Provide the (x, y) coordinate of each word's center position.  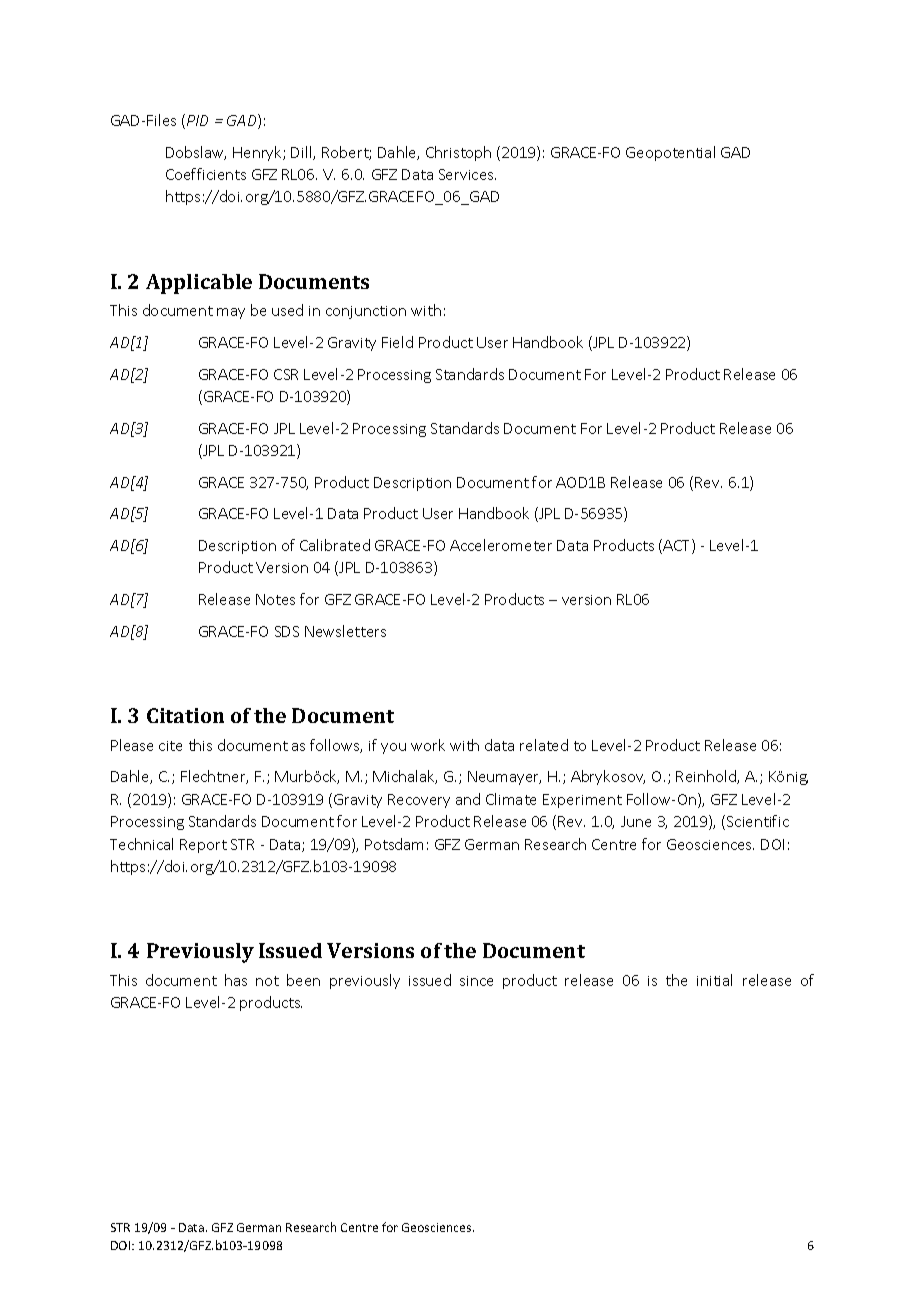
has (236, 980)
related (544, 745)
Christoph (458, 153)
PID (197, 120)
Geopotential (670, 153)
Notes (275, 599)
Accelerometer (501, 545)
